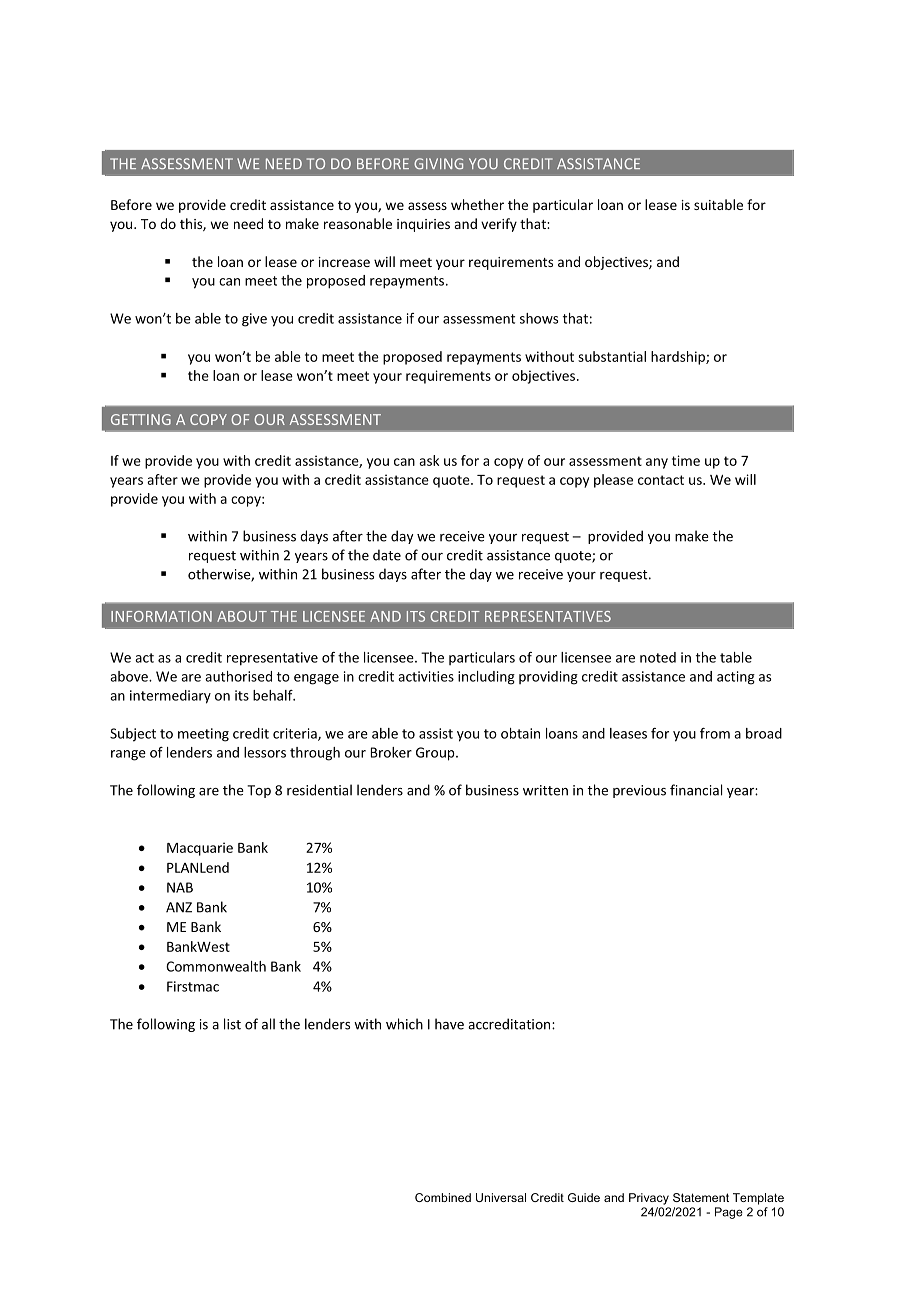 This screenshot has height=1308, width=924. Describe the element at coordinates (426, 676) in the screenshot. I see `activities` at that location.
